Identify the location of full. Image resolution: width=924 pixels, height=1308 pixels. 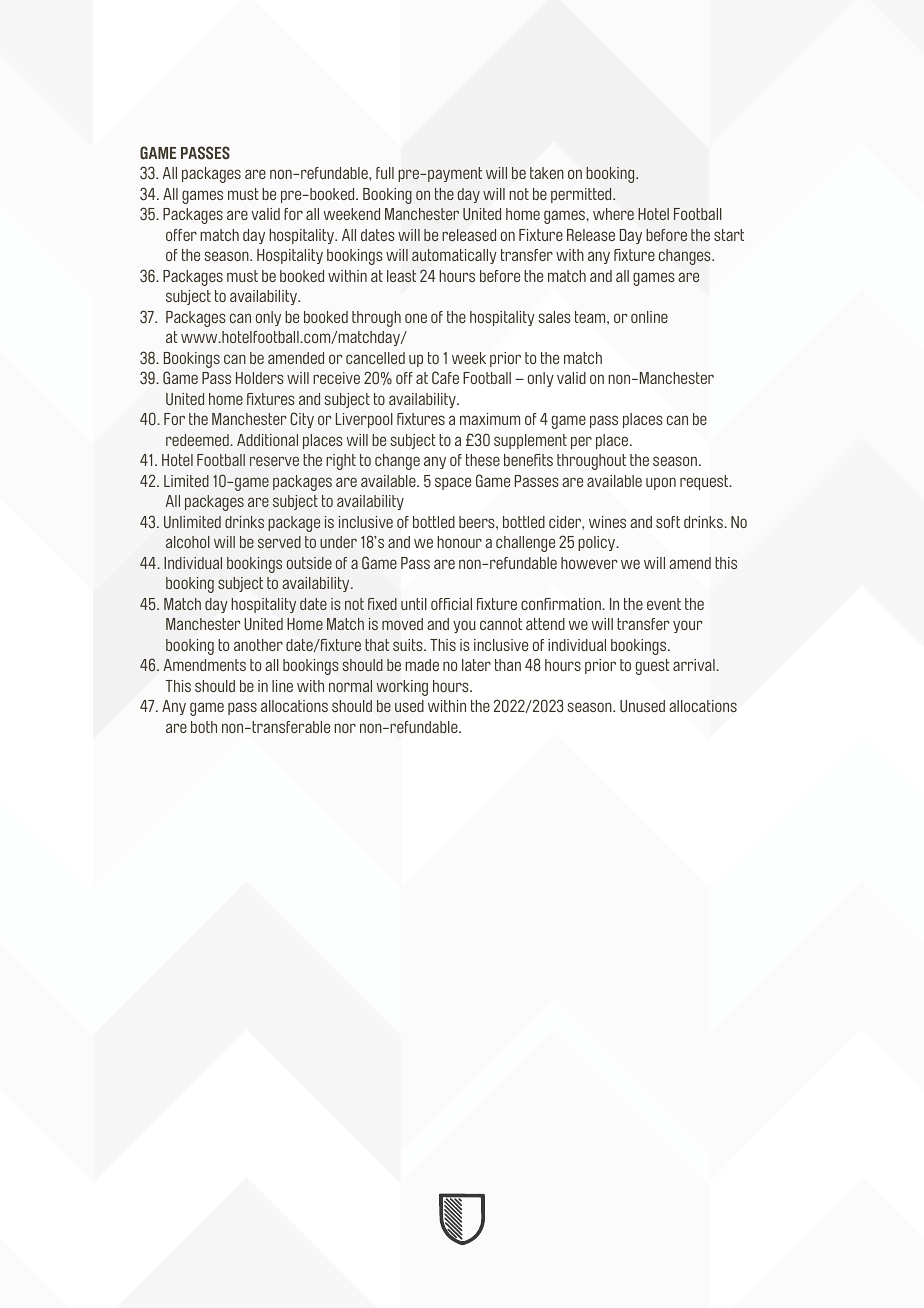
(385, 173).
